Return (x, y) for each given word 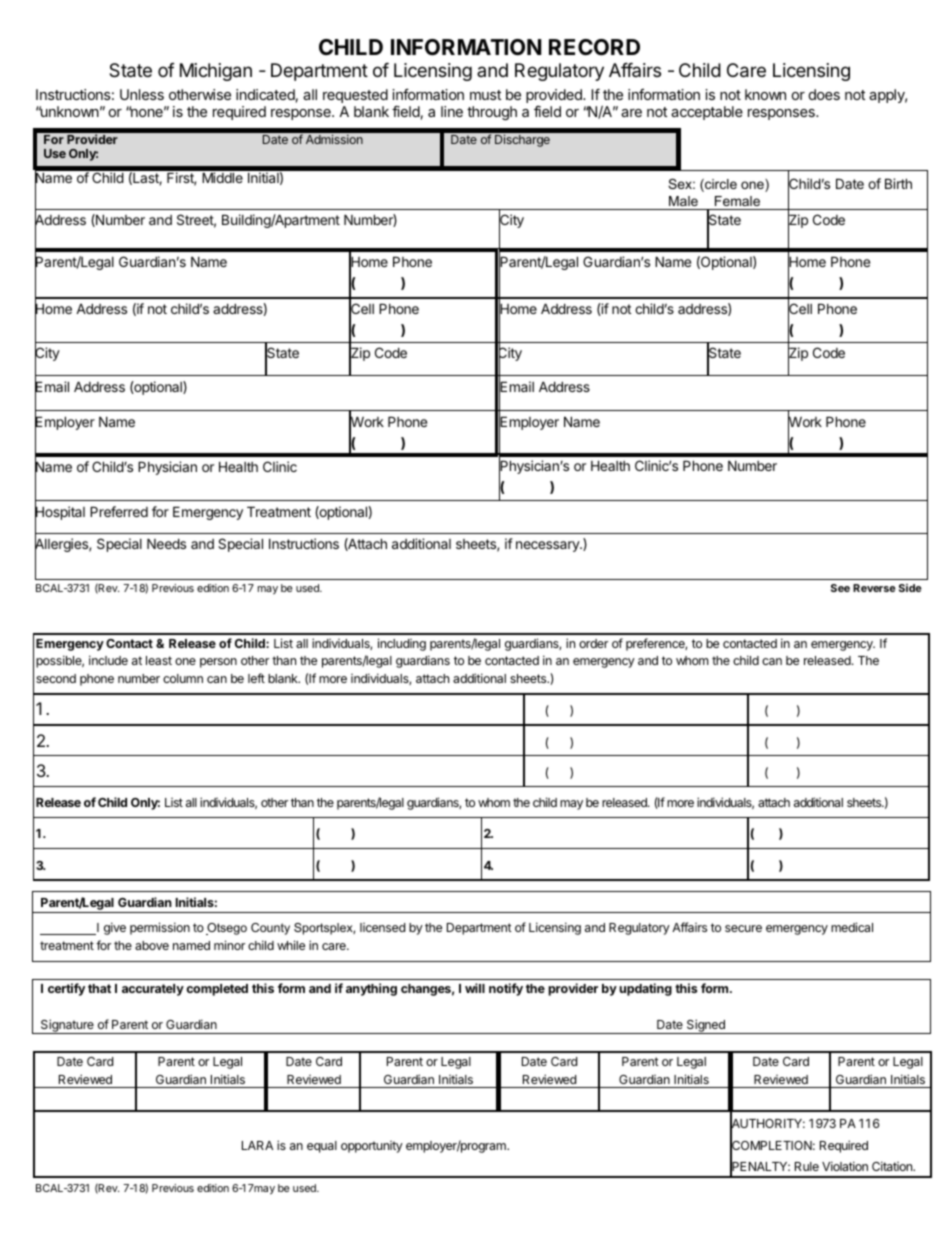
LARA (257, 1145)
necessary (548, 546)
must (485, 95)
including (402, 644)
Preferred (119, 511)
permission (160, 928)
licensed (382, 927)
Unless (142, 94)
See (840, 588)
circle (720, 185)
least (159, 660)
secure (743, 928)
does (824, 94)
